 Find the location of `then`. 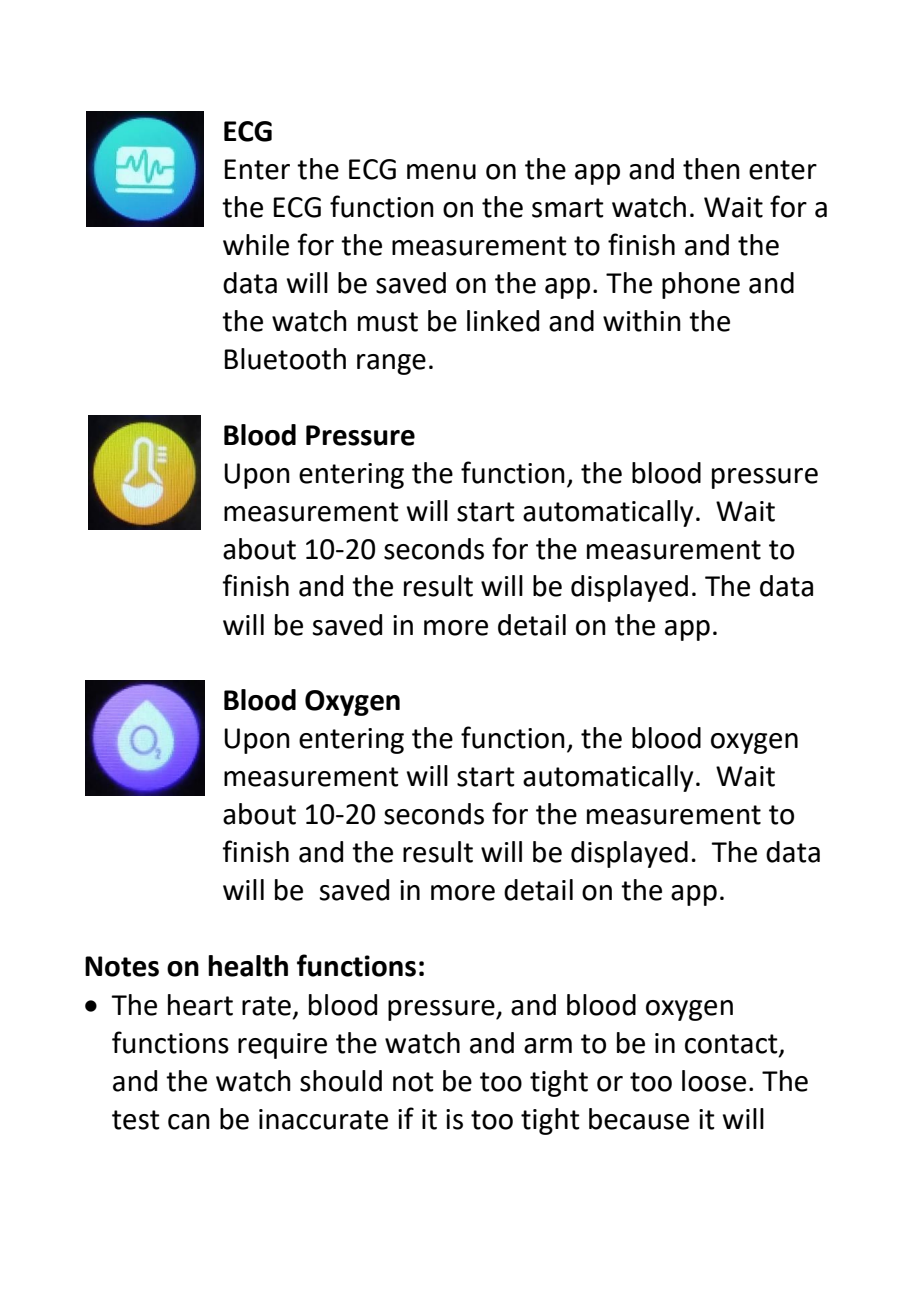

then is located at coordinates (711, 169).
